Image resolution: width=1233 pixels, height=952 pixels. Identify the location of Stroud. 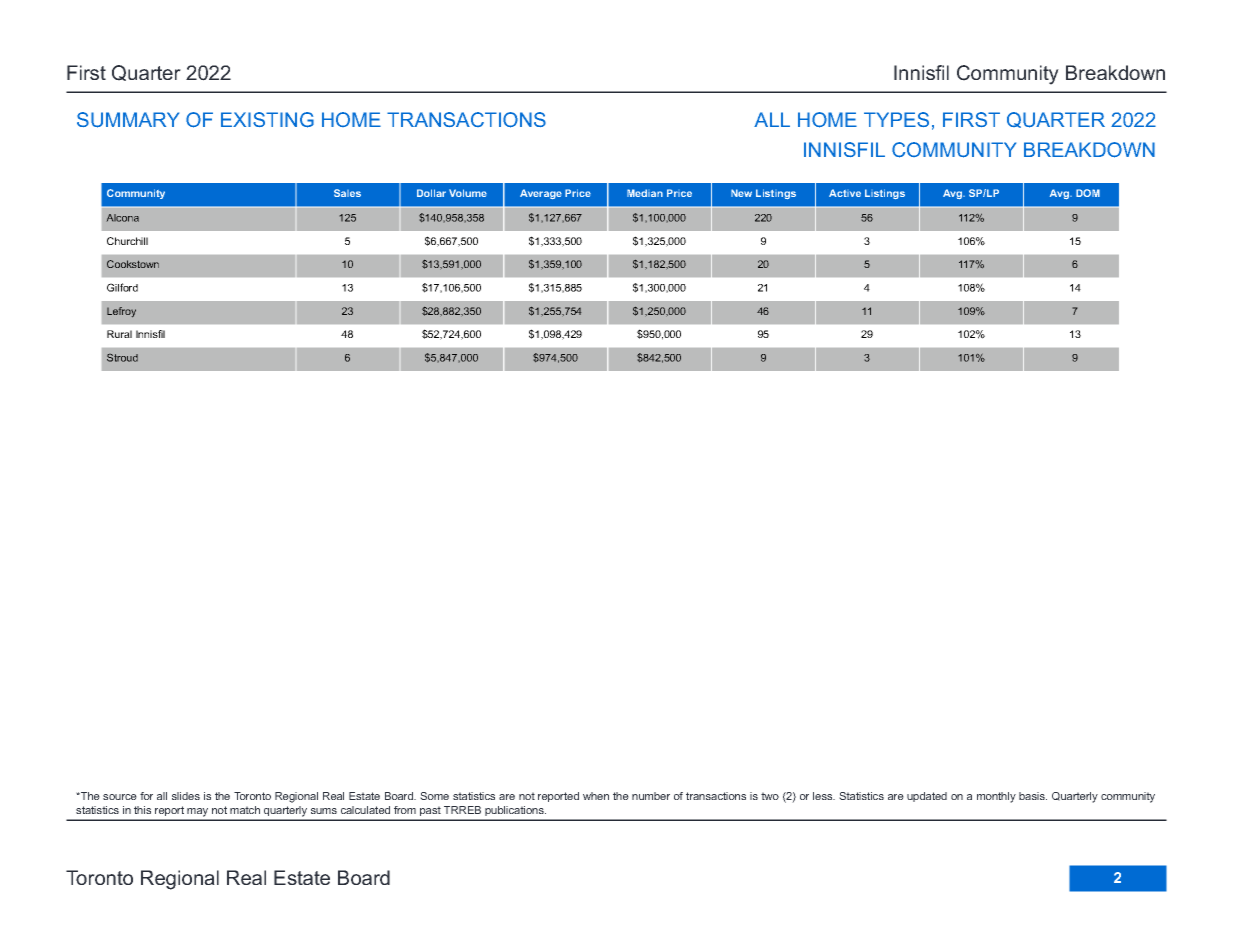
(122, 358).
